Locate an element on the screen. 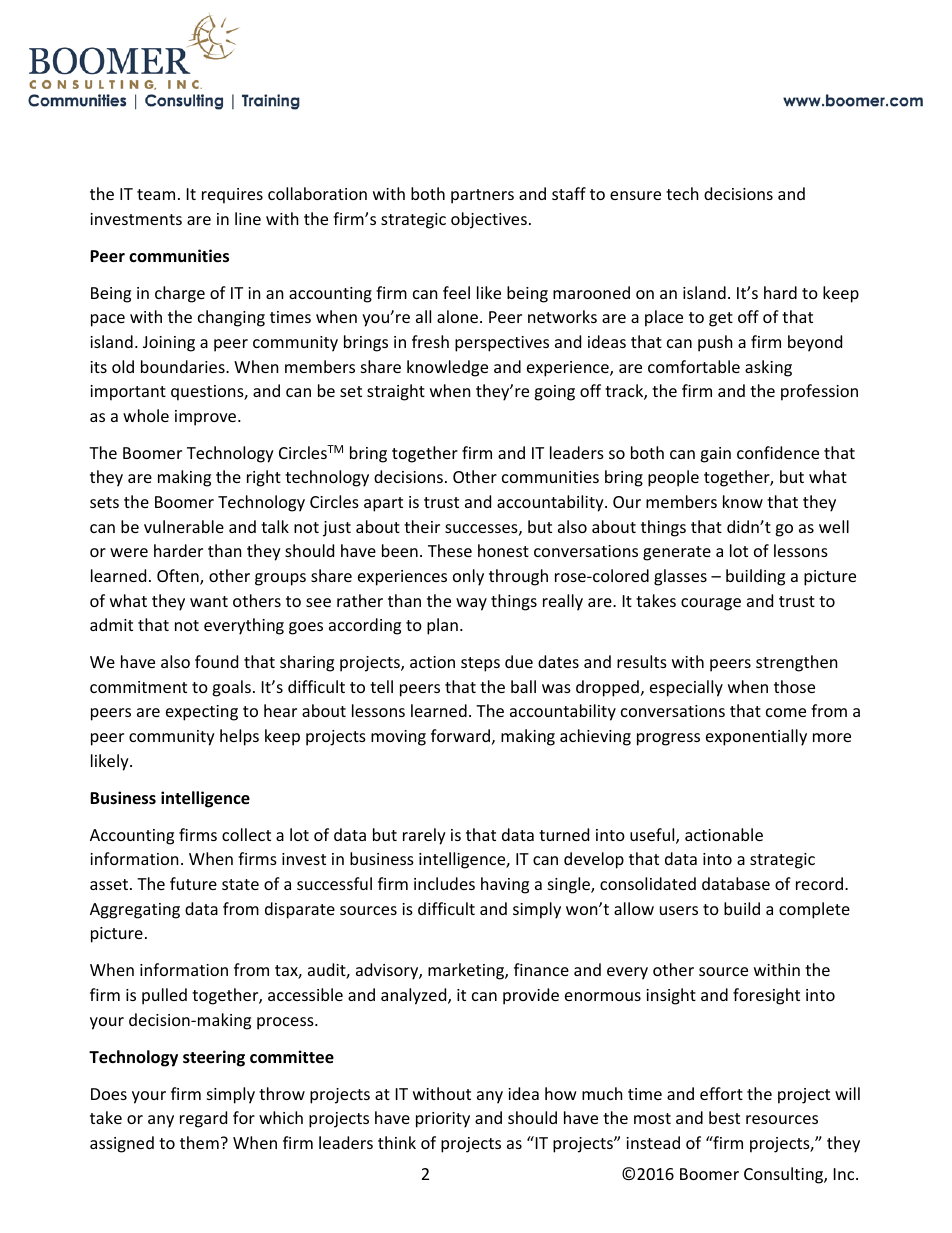 The image size is (952, 1233). rarely is located at coordinates (424, 836).
